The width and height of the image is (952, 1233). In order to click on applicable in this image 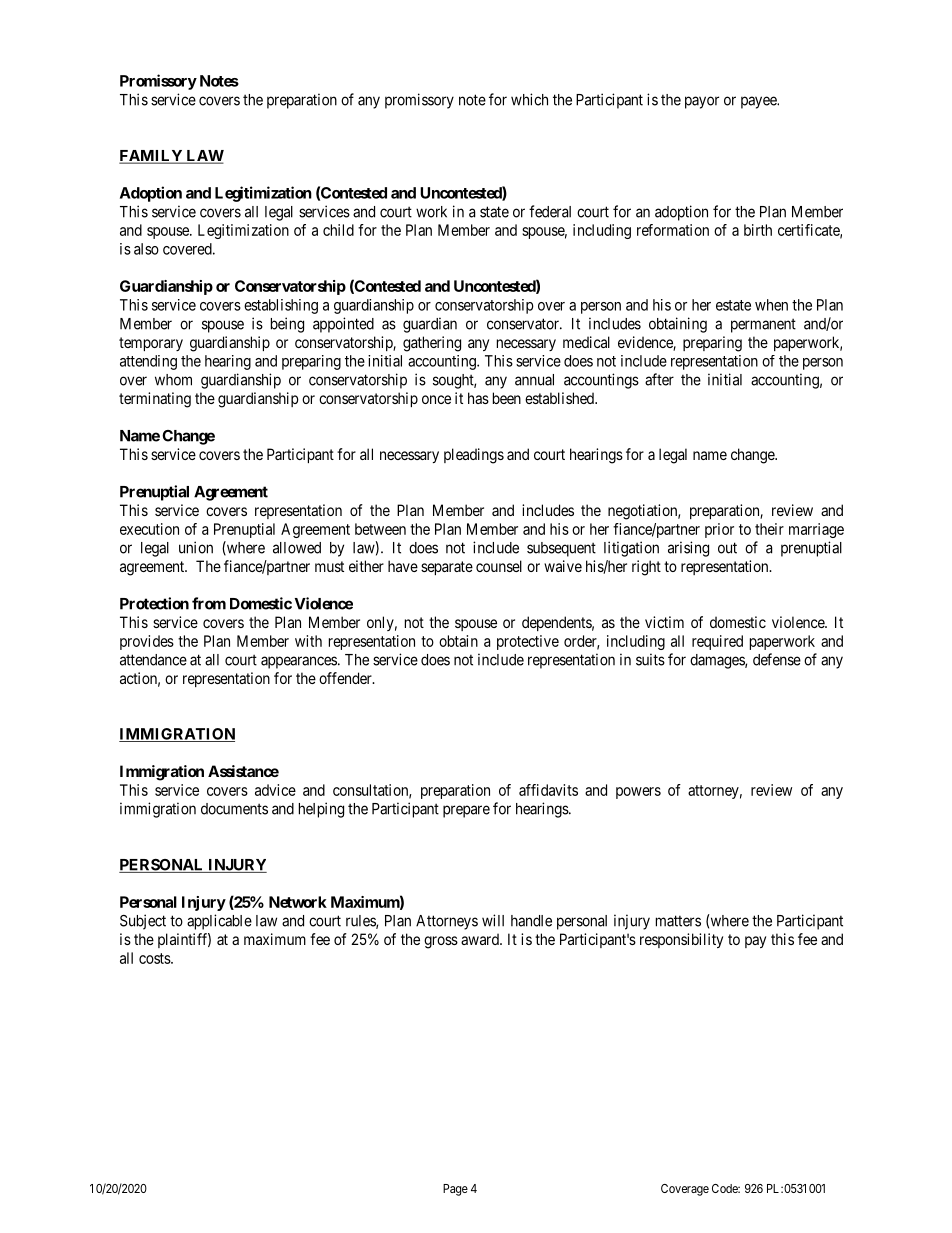, I will do `click(219, 922)`.
